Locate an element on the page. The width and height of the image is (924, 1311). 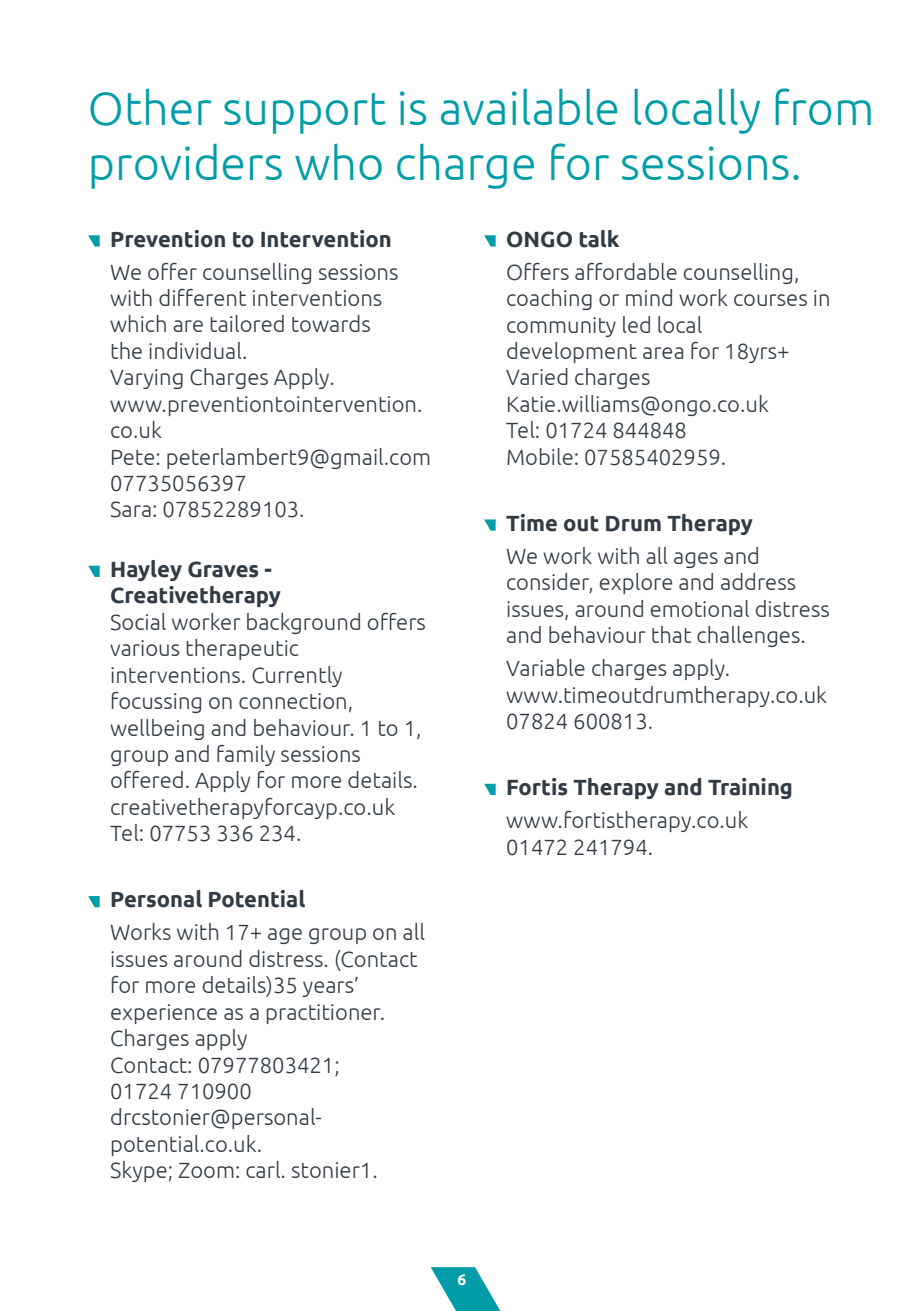
providers is located at coordinates (186, 166).
